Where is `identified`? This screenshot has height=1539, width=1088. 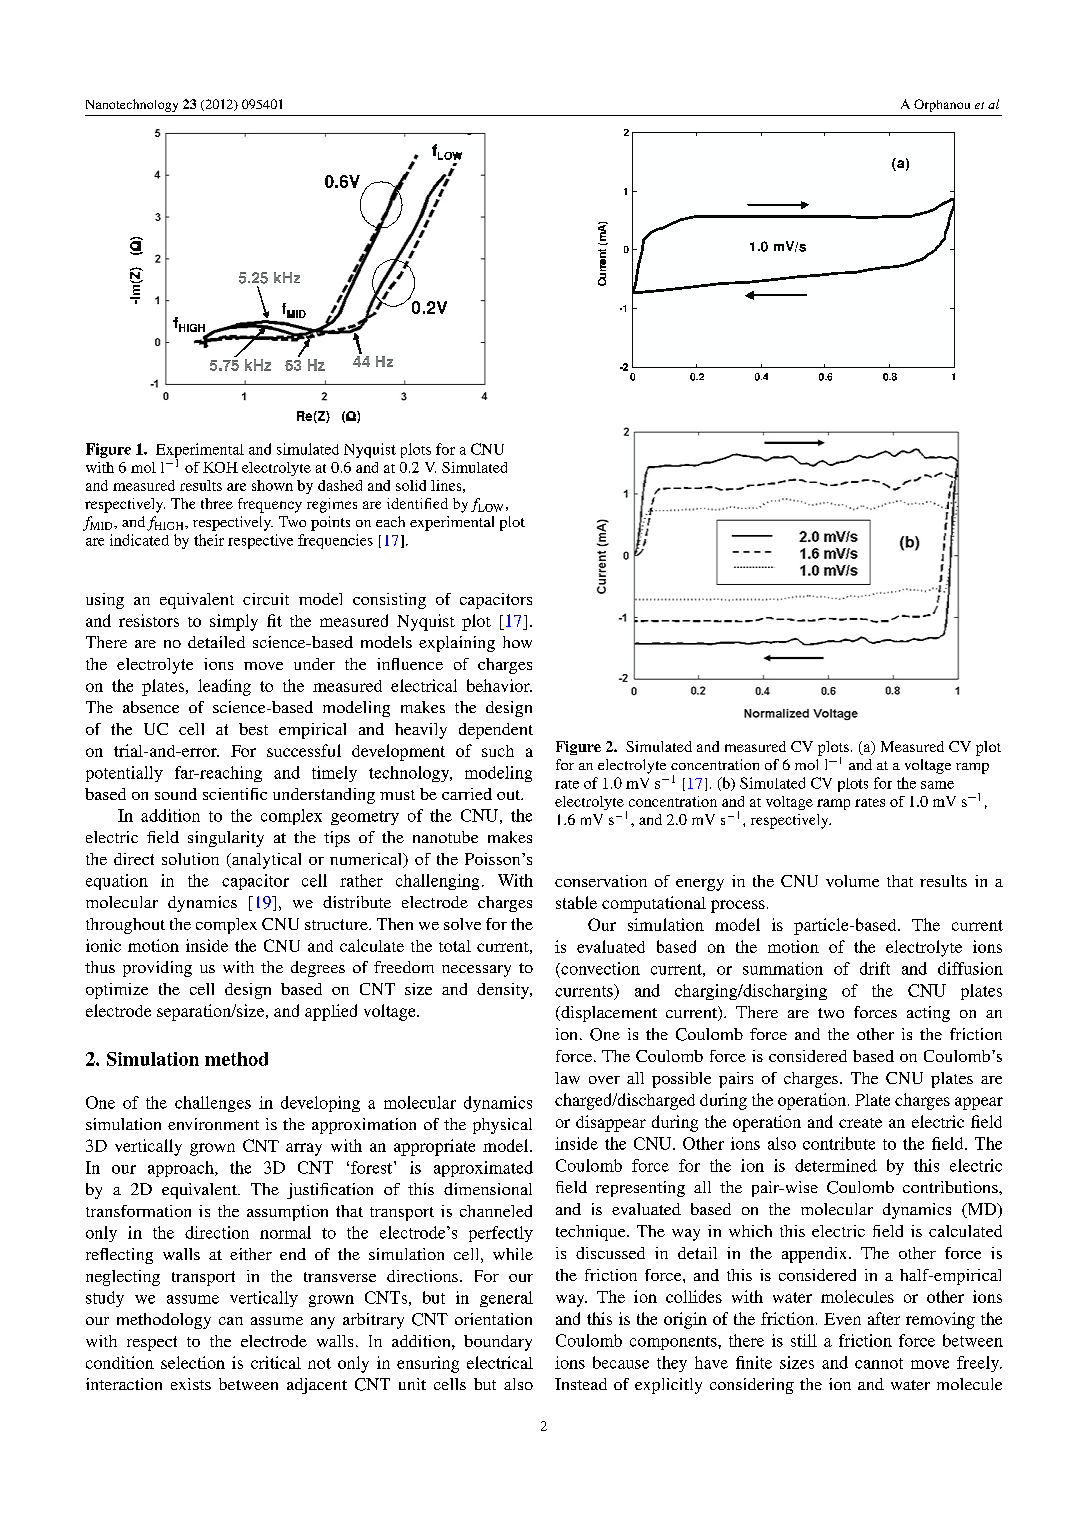 identified is located at coordinates (417, 503).
